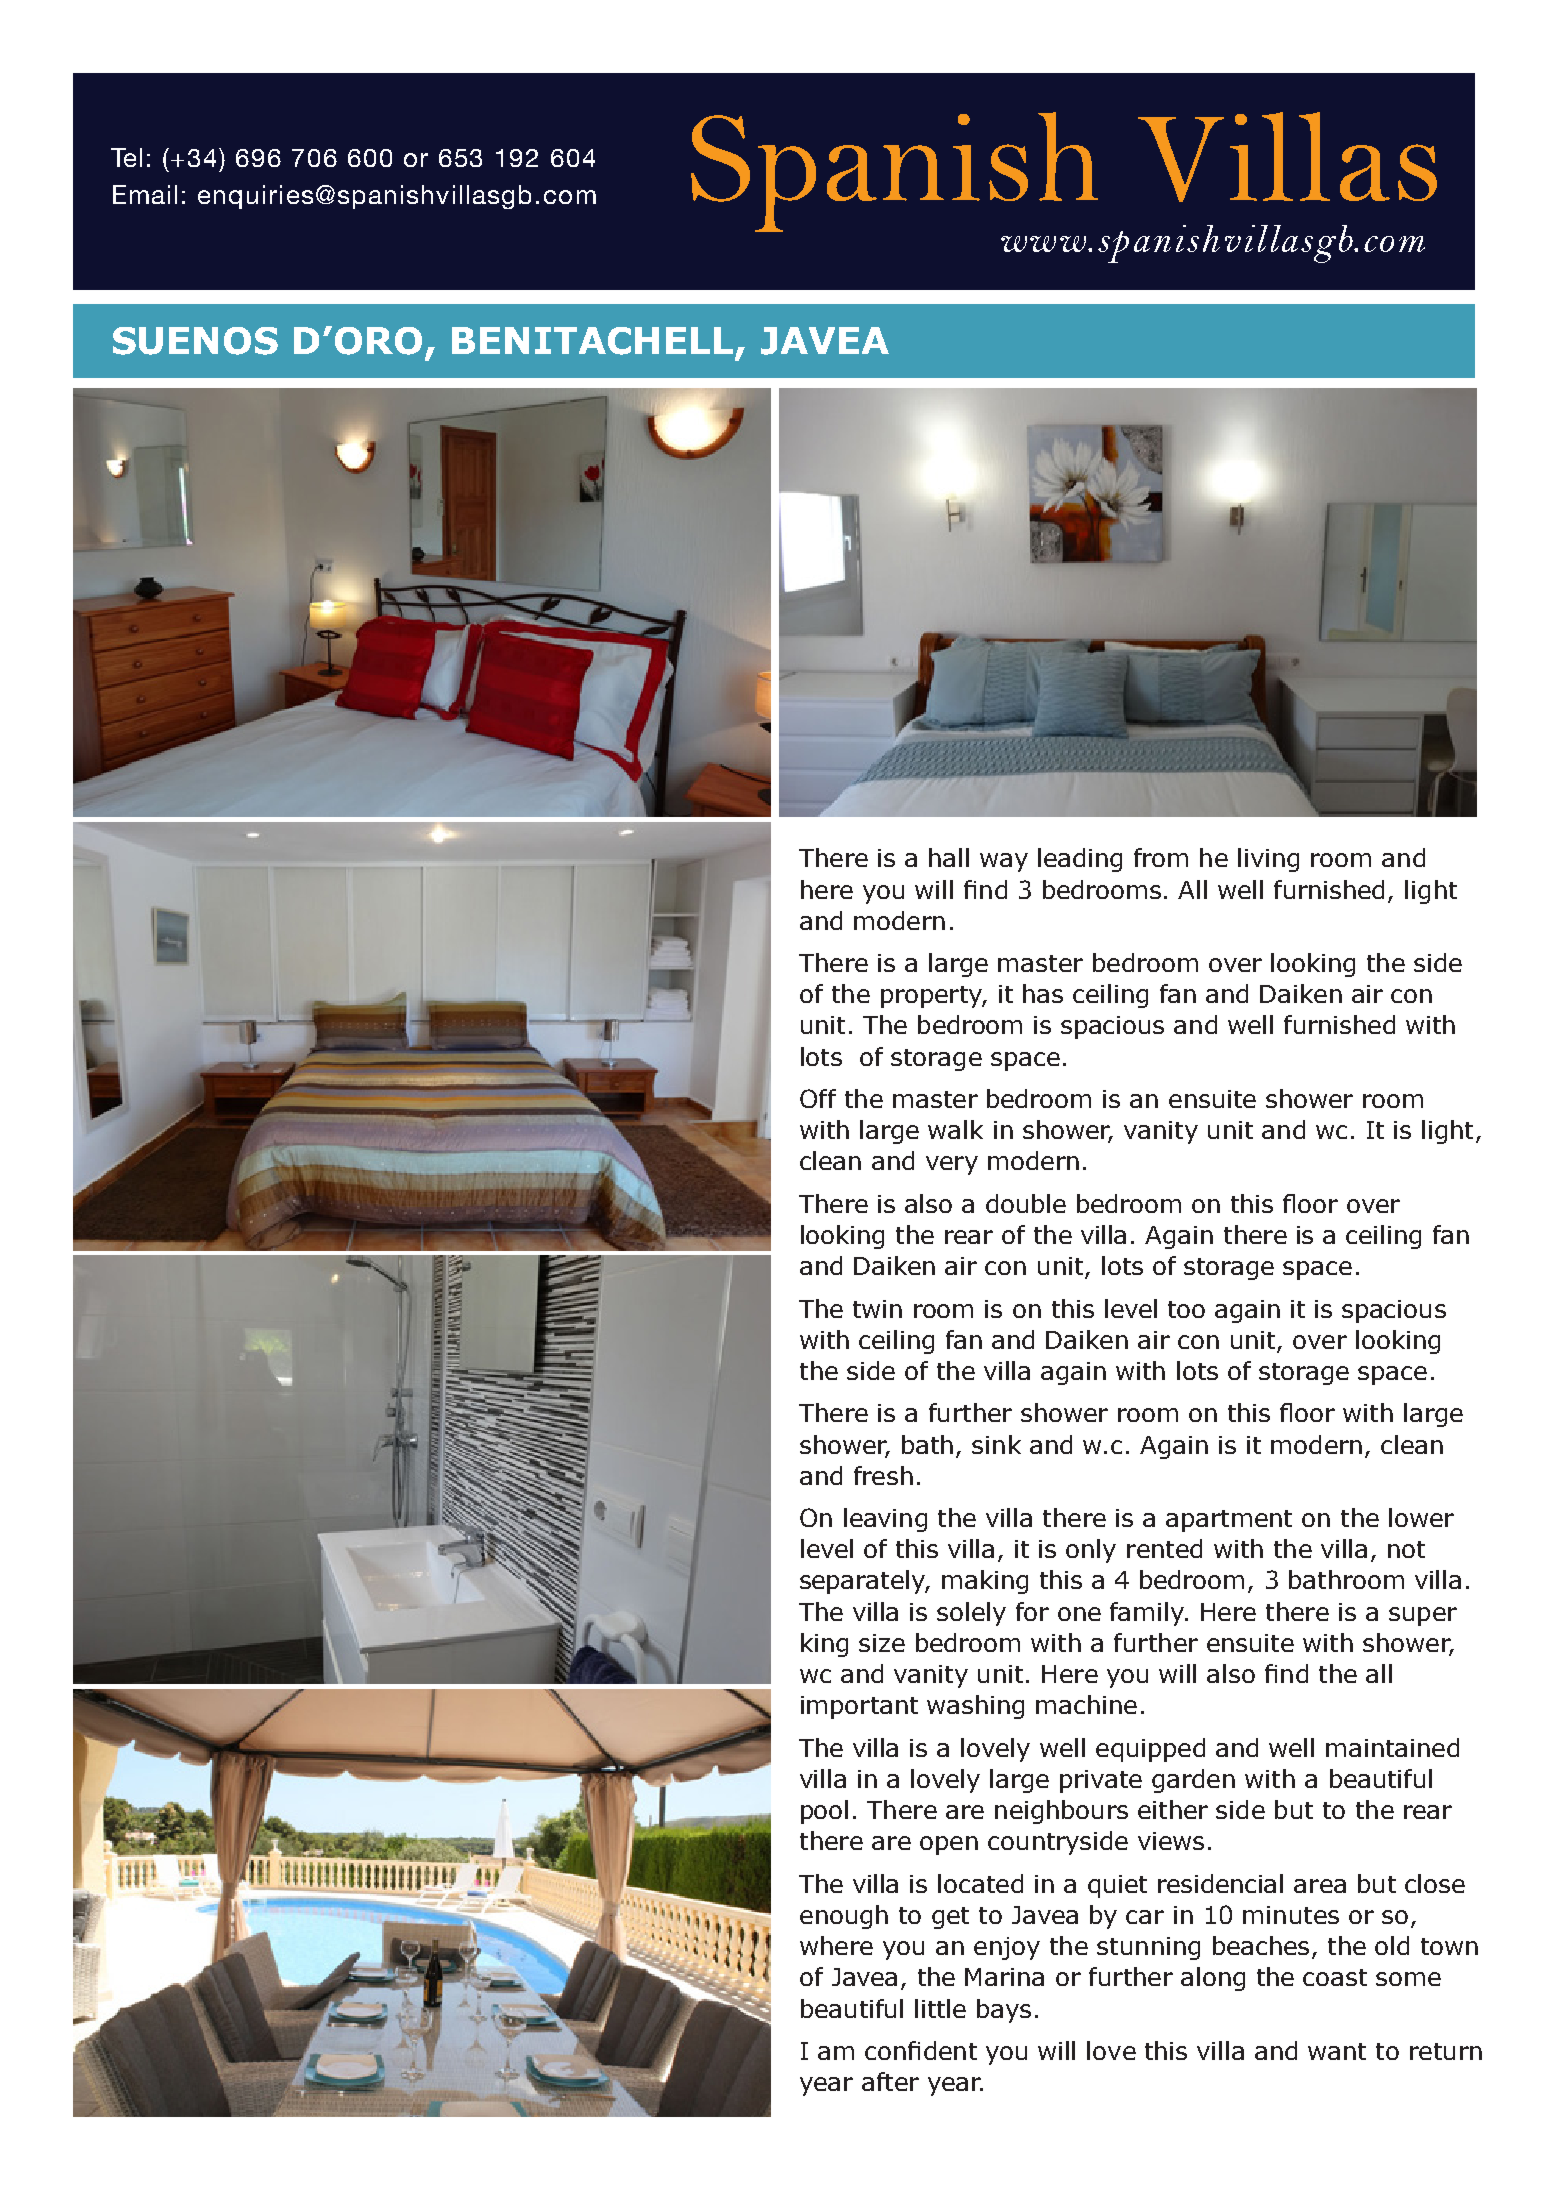 The height and width of the document is (2191, 1549). I want to click on important, so click(859, 1707).
